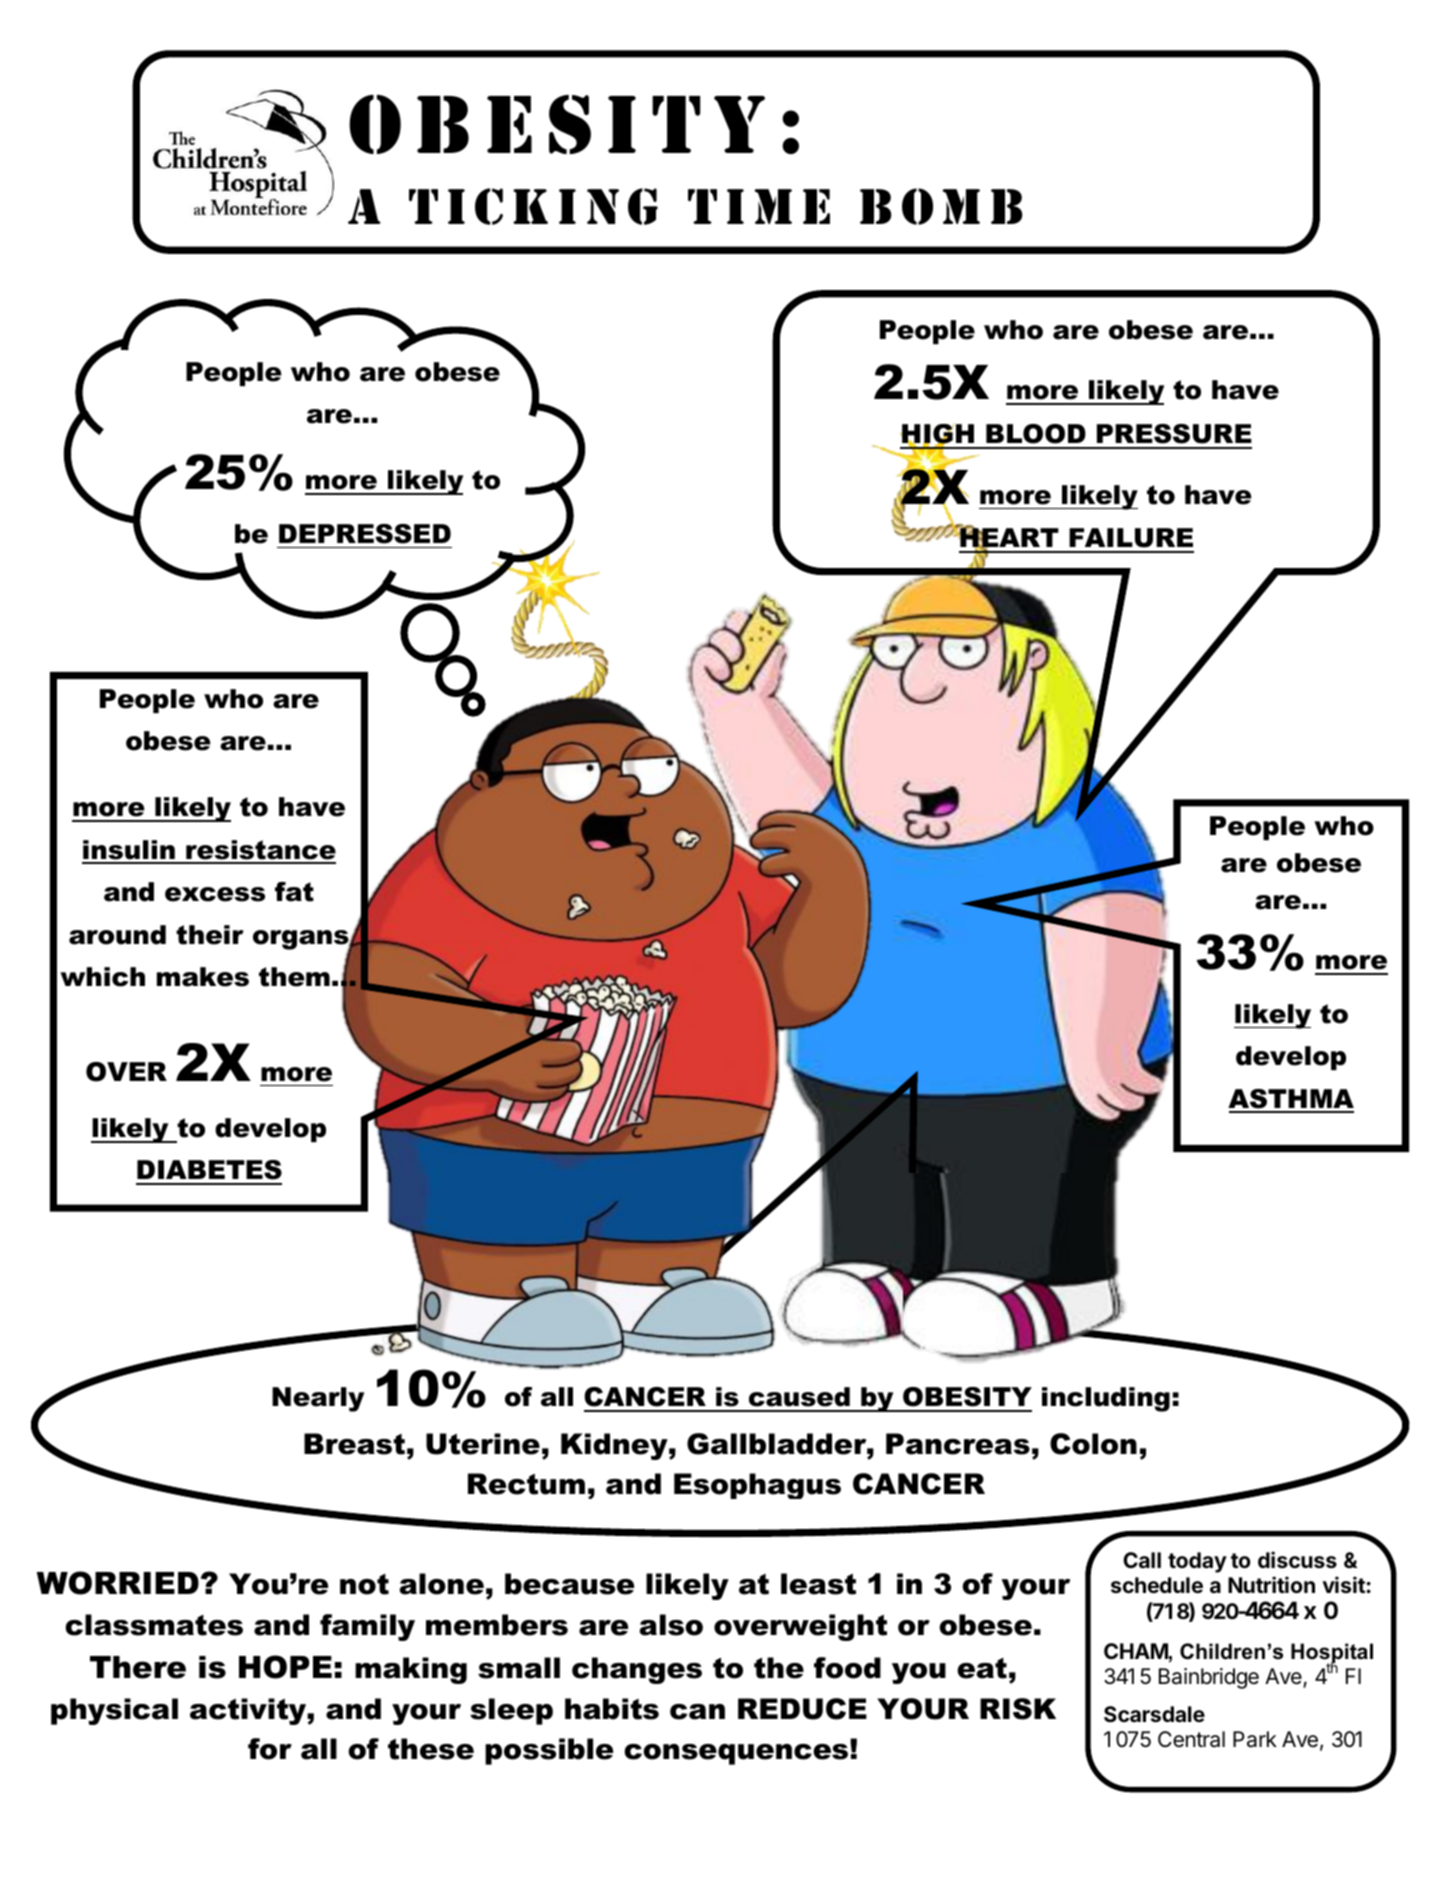 The width and height of the screenshot is (1456, 1884). I want to click on Central, so click(1191, 1739).
